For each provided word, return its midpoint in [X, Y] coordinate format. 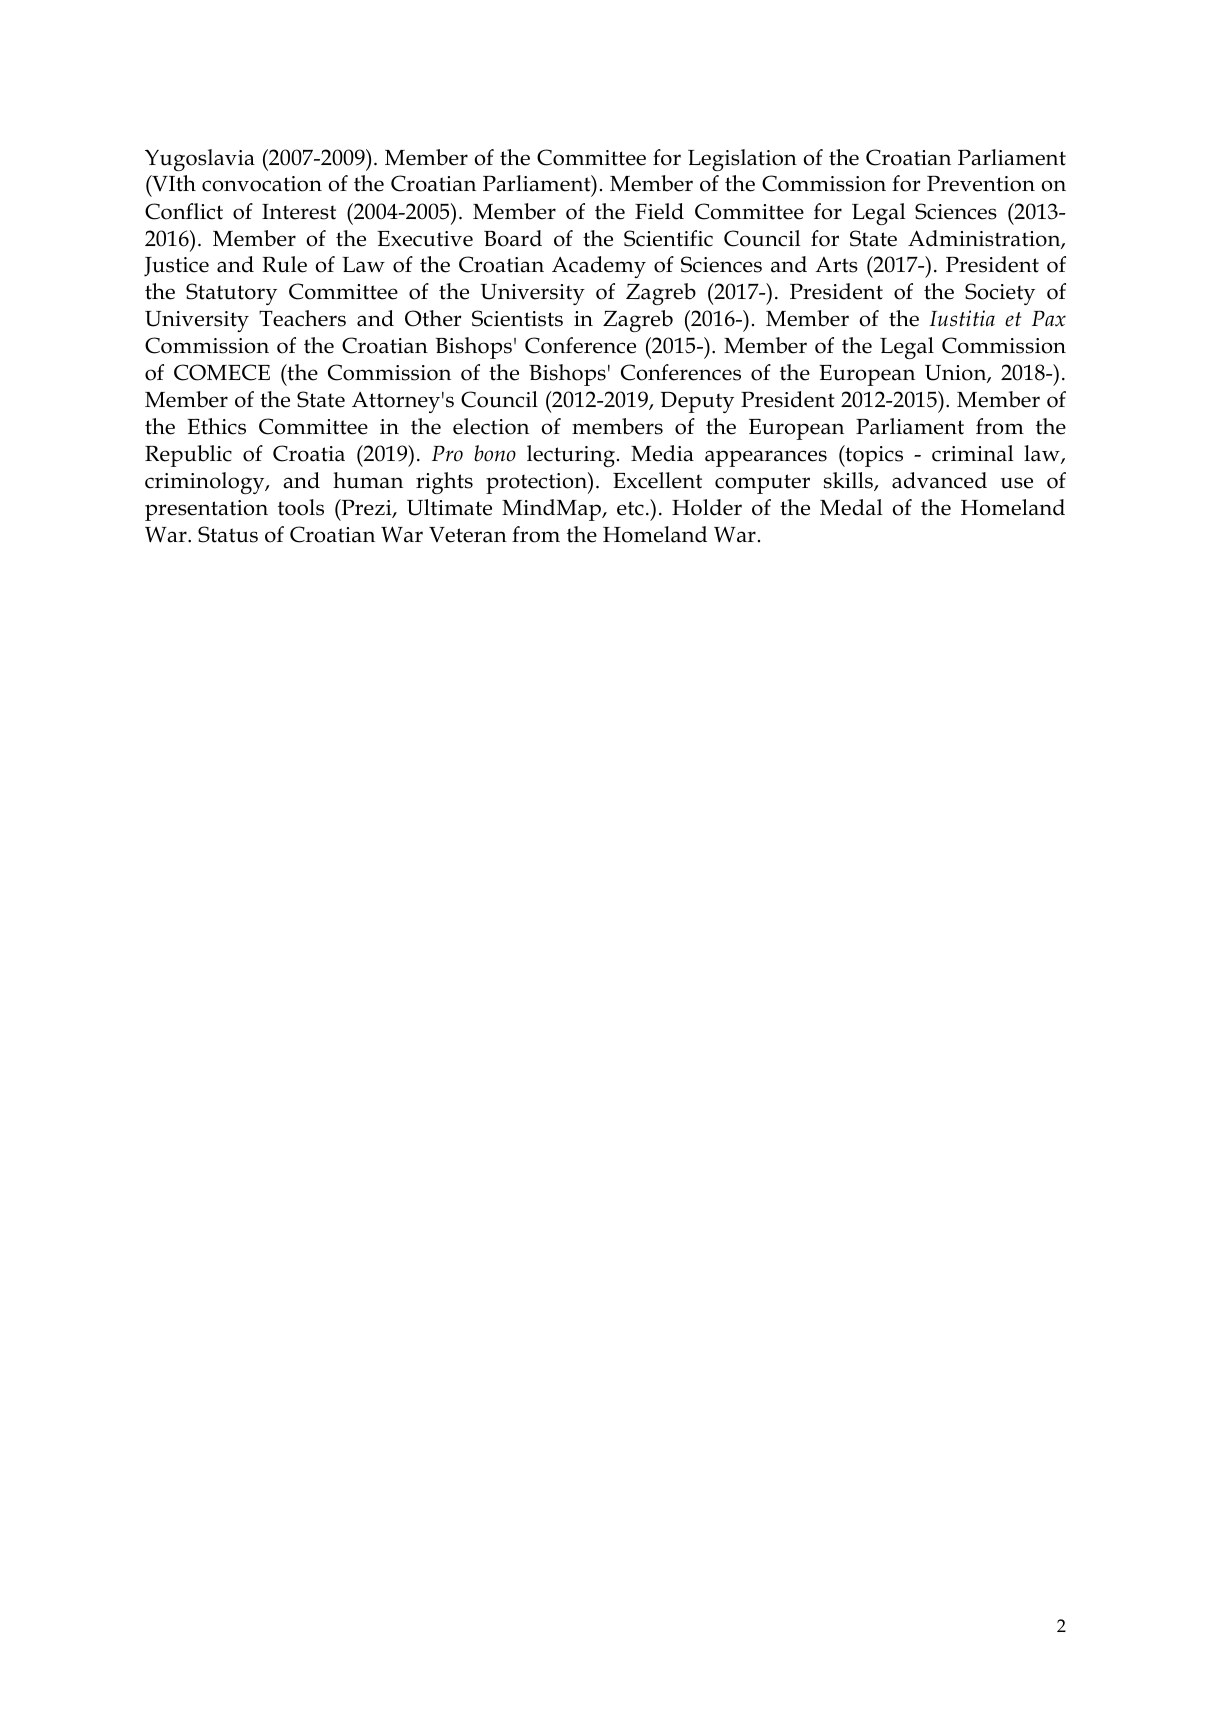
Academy [599, 267]
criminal [973, 453]
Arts [836, 265]
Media [662, 453]
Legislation [742, 160]
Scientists [517, 318]
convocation [262, 184]
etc [630, 508]
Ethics [216, 426]
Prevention [981, 183]
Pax [1049, 319]
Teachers [302, 318]
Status [228, 534]
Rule [284, 264]
